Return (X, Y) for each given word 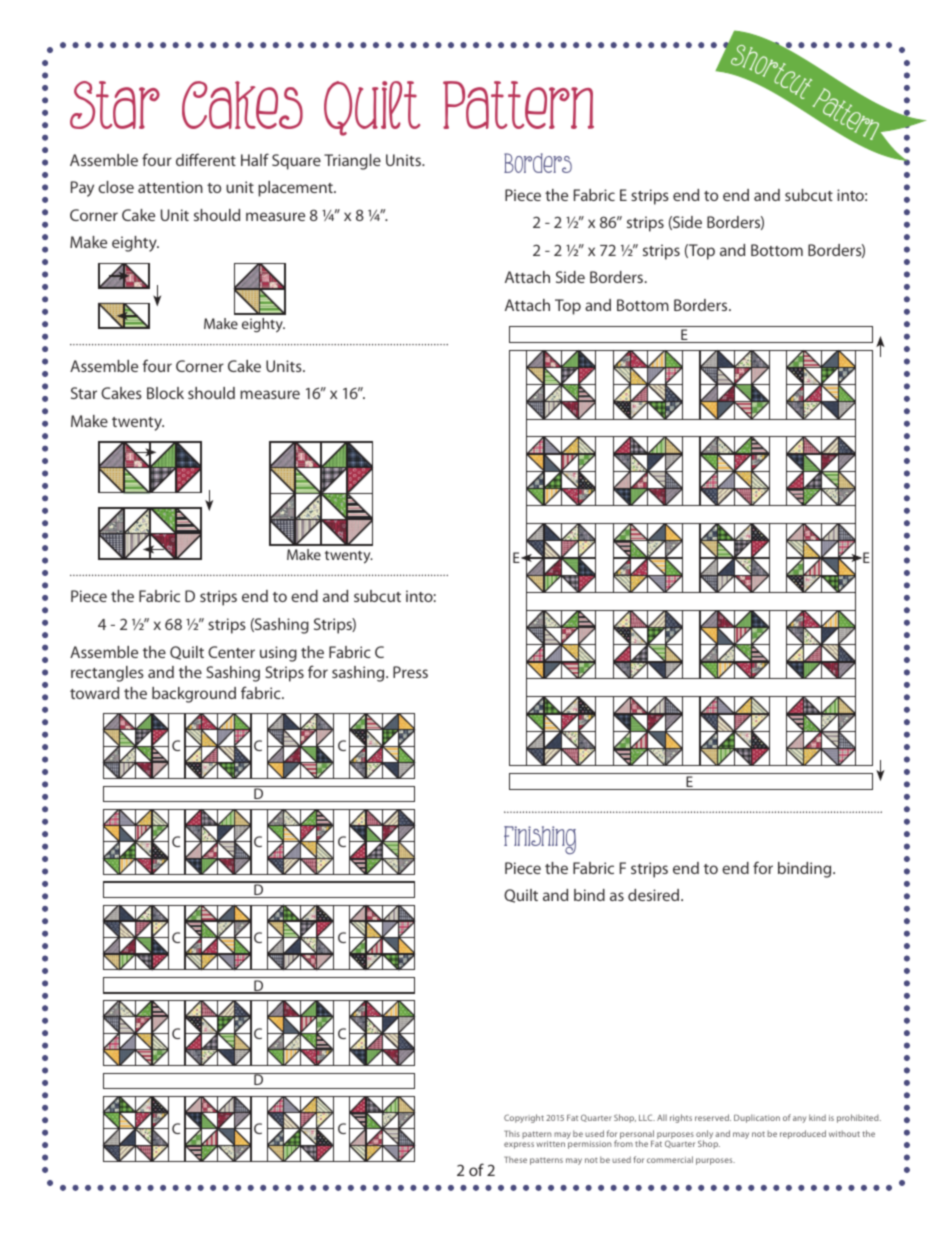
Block (165, 393)
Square (296, 162)
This (512, 1133)
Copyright (524, 1118)
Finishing (540, 840)
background (194, 695)
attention (170, 187)
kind (817, 1117)
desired (655, 895)
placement (296, 189)
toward (94, 693)
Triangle (352, 162)
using (278, 654)
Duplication (757, 1118)
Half (255, 159)
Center (231, 652)
